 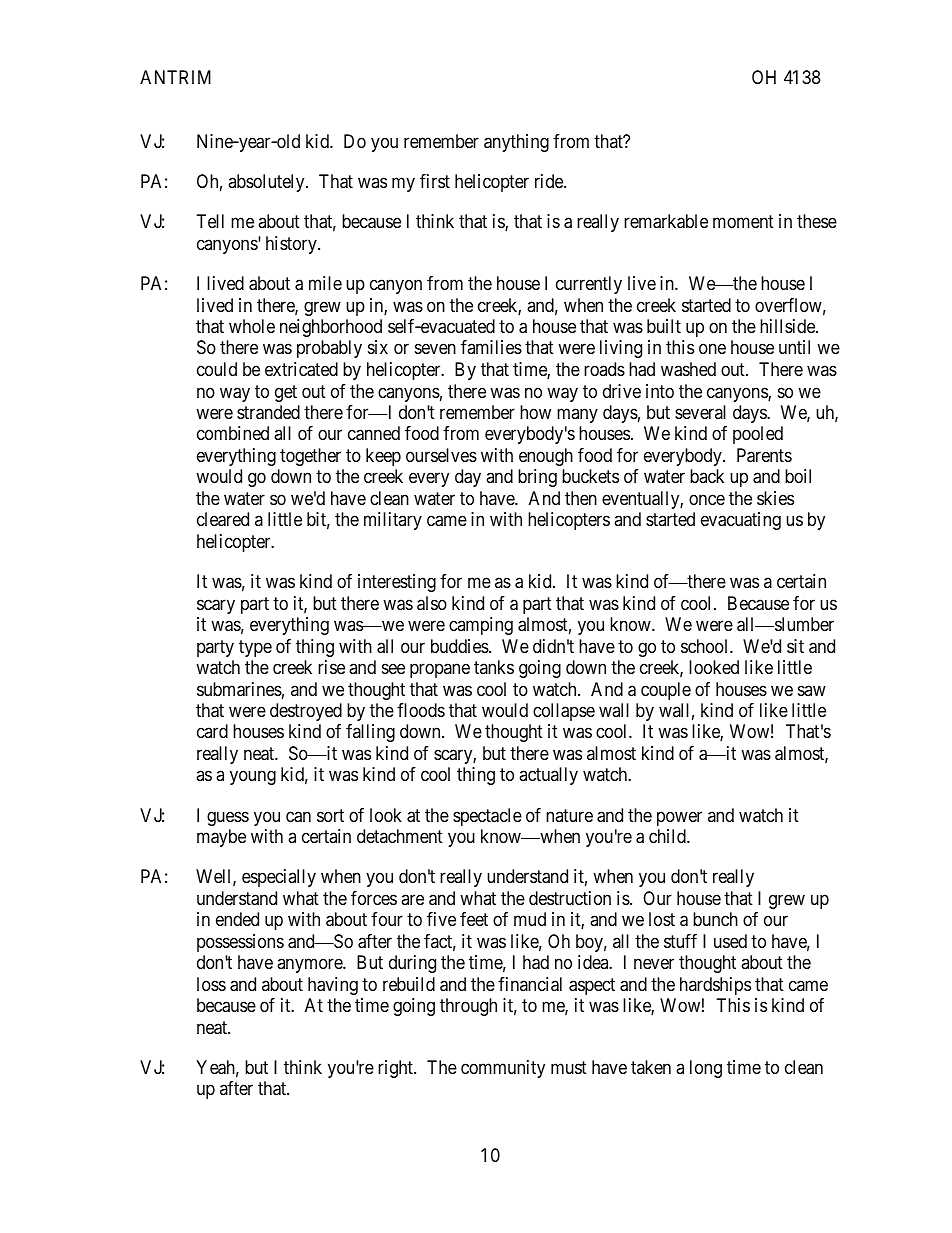 What do you see at coordinates (175, 77) in the page?
I see `ANTRIM` at bounding box center [175, 77].
